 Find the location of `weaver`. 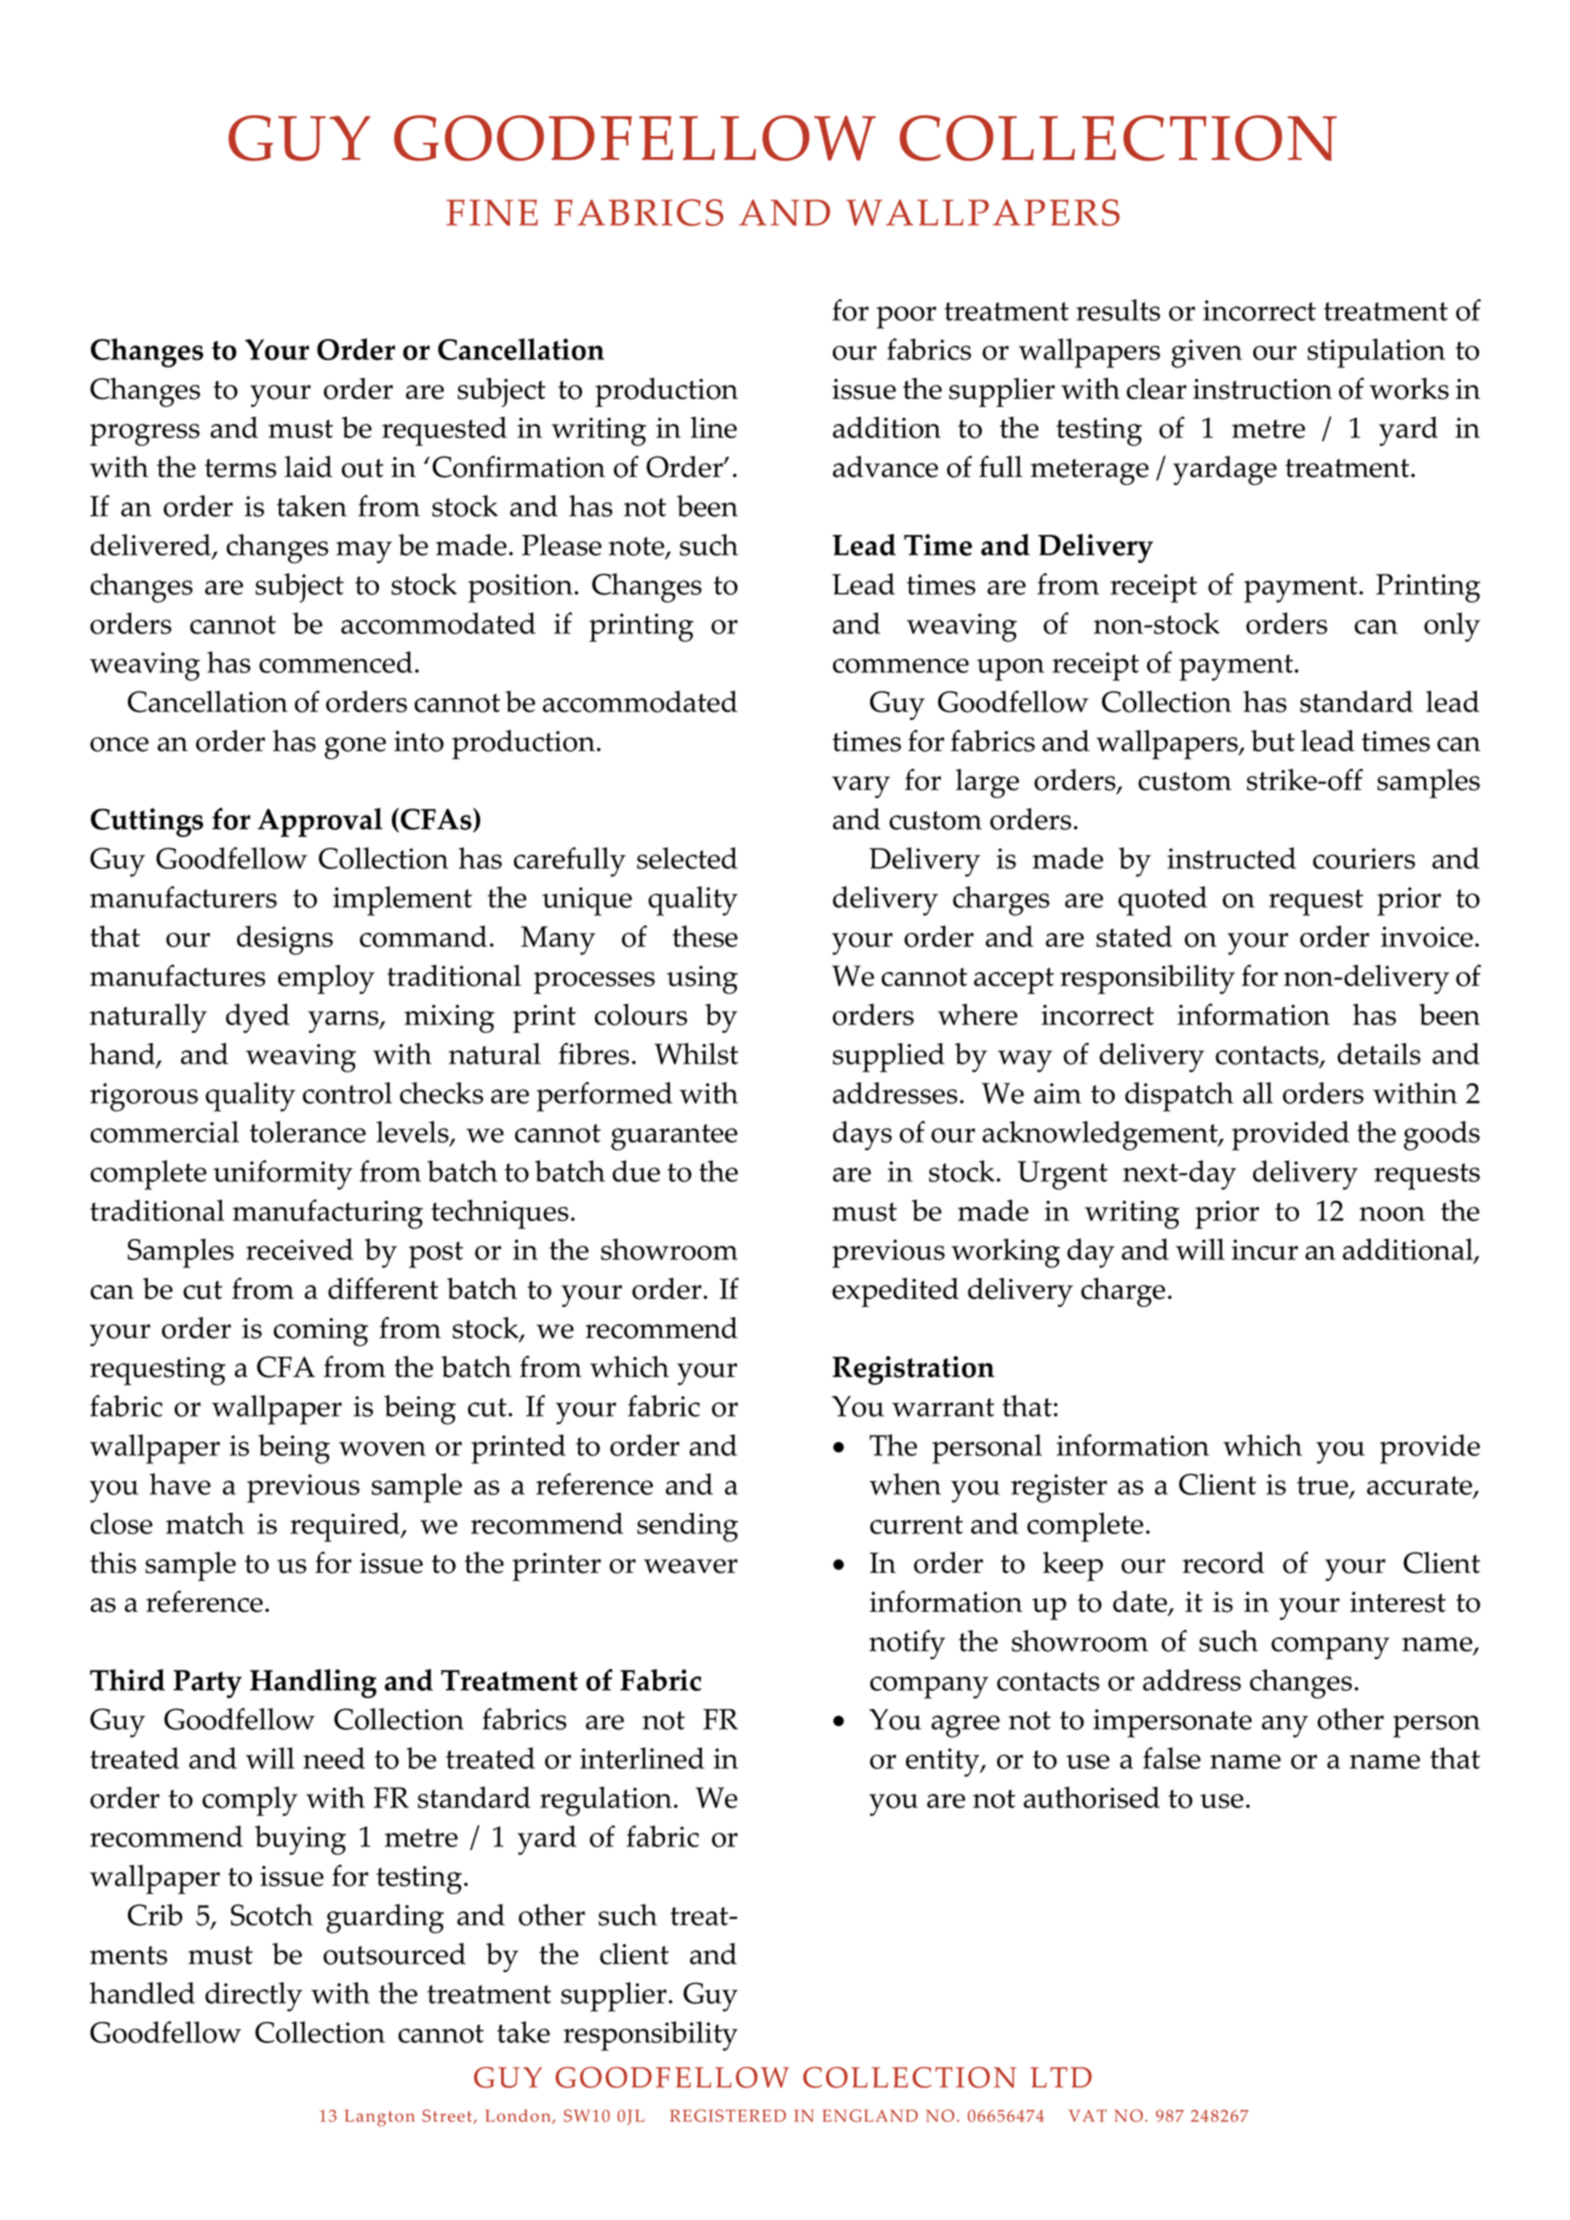

weaver is located at coordinates (691, 1566).
